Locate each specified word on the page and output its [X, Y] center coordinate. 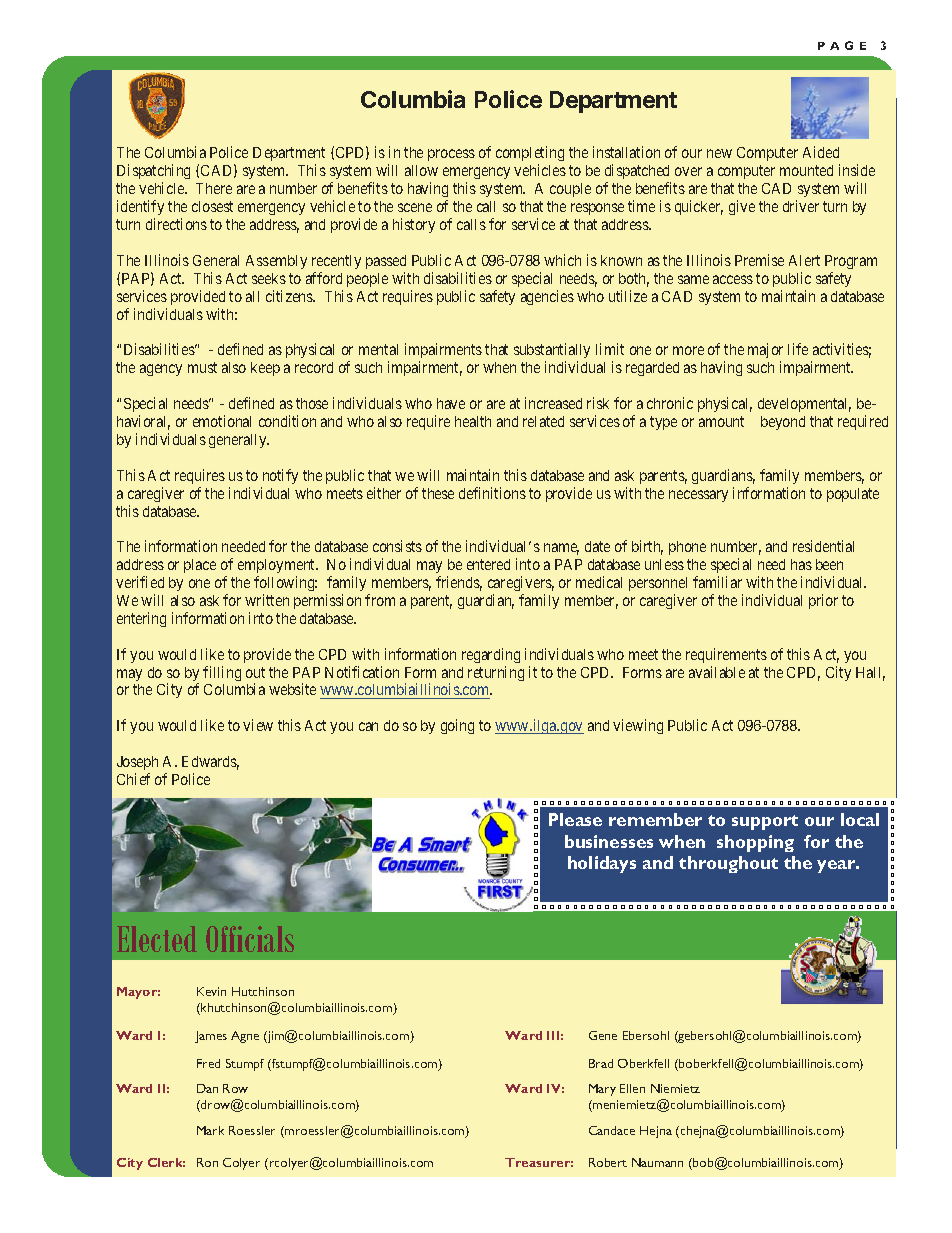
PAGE [842, 45]
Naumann [657, 1162]
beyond [783, 423]
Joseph [137, 763]
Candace [612, 1130]
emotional [222, 421]
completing [530, 155]
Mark [210, 1130]
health [473, 421]
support [765, 822]
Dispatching [153, 173]
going [457, 726]
